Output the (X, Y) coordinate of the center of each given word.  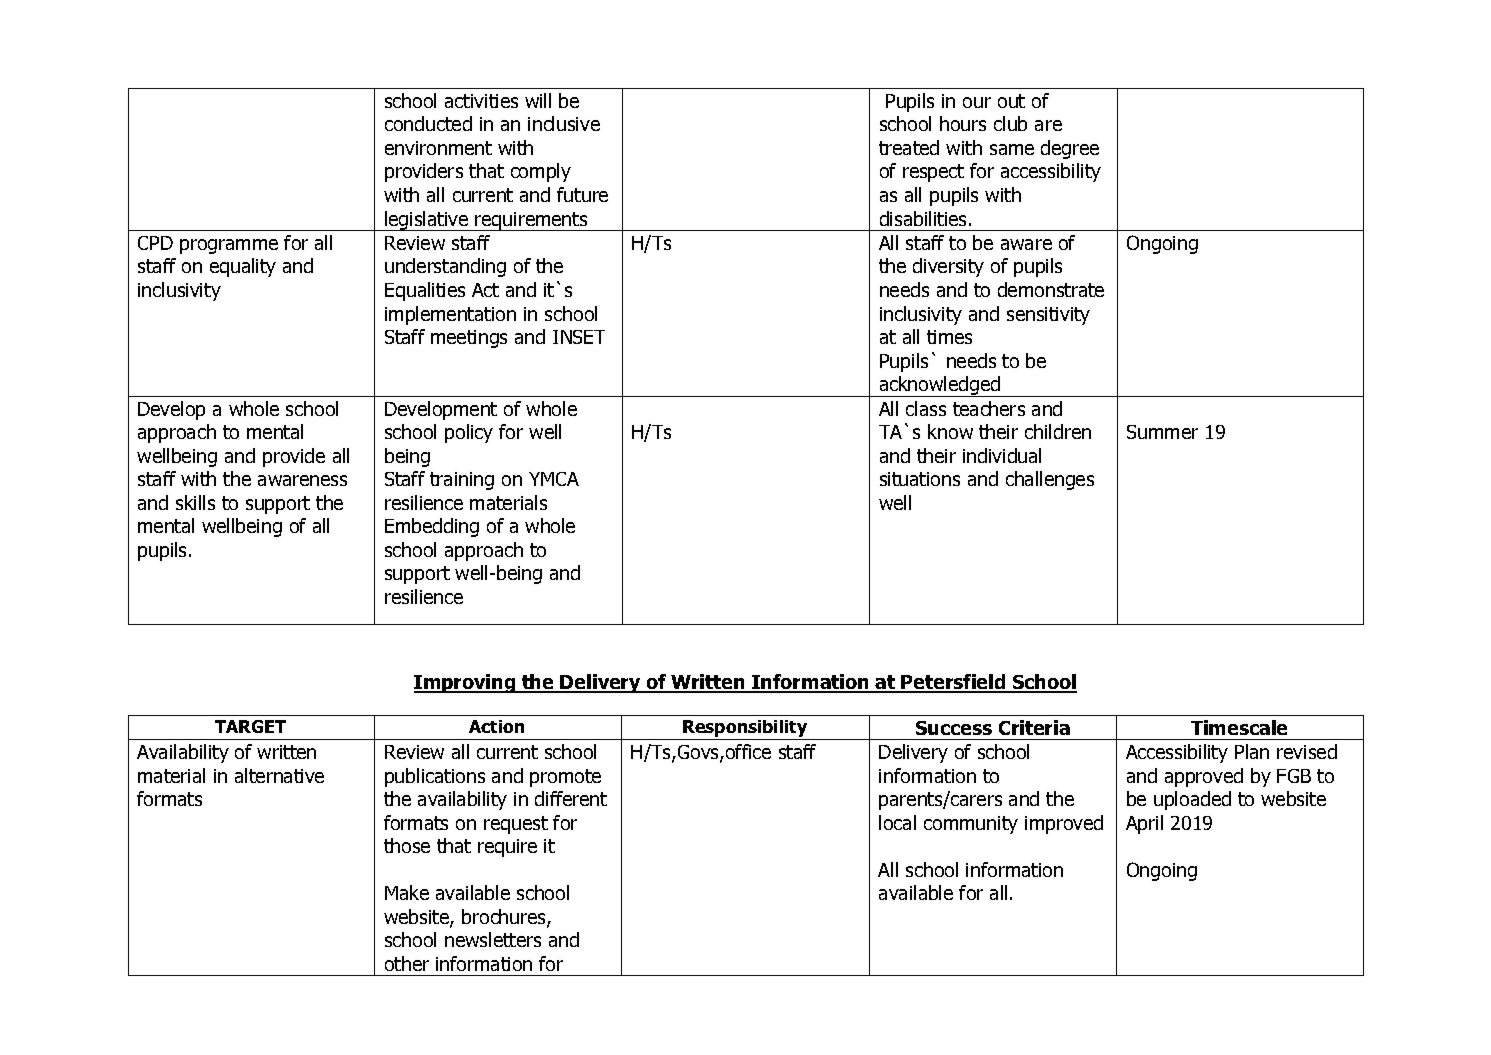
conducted (428, 123)
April (1144, 824)
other (407, 963)
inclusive (564, 123)
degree (1070, 149)
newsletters (493, 939)
